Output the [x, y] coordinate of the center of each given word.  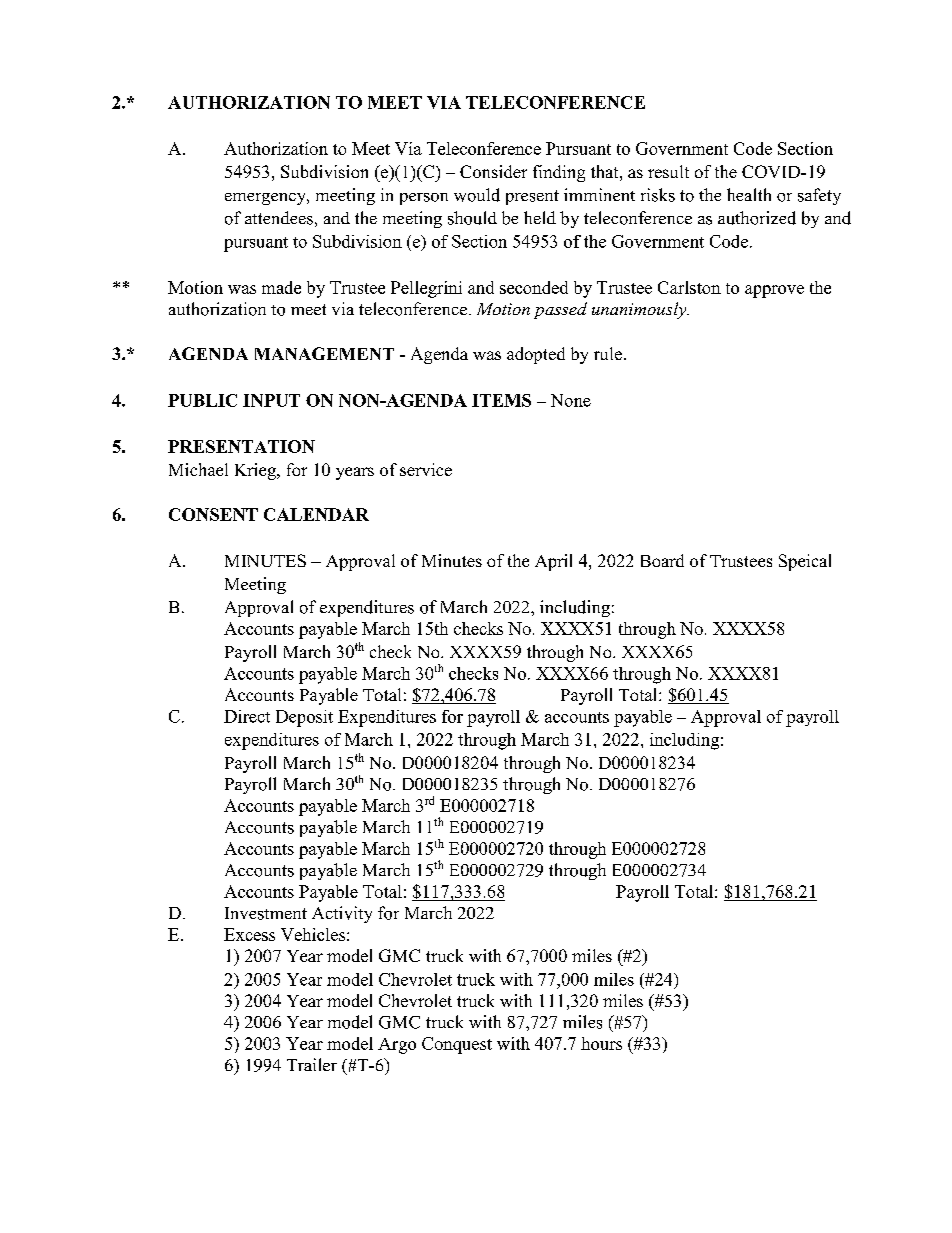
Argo [397, 1046]
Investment [266, 913]
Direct [247, 716]
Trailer [312, 1064]
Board [662, 560]
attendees [279, 218]
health [749, 194]
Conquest [457, 1045]
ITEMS [501, 400]
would [477, 195]
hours [601, 1043]
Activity [342, 914]
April [553, 562]
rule [609, 353]
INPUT [271, 400]
